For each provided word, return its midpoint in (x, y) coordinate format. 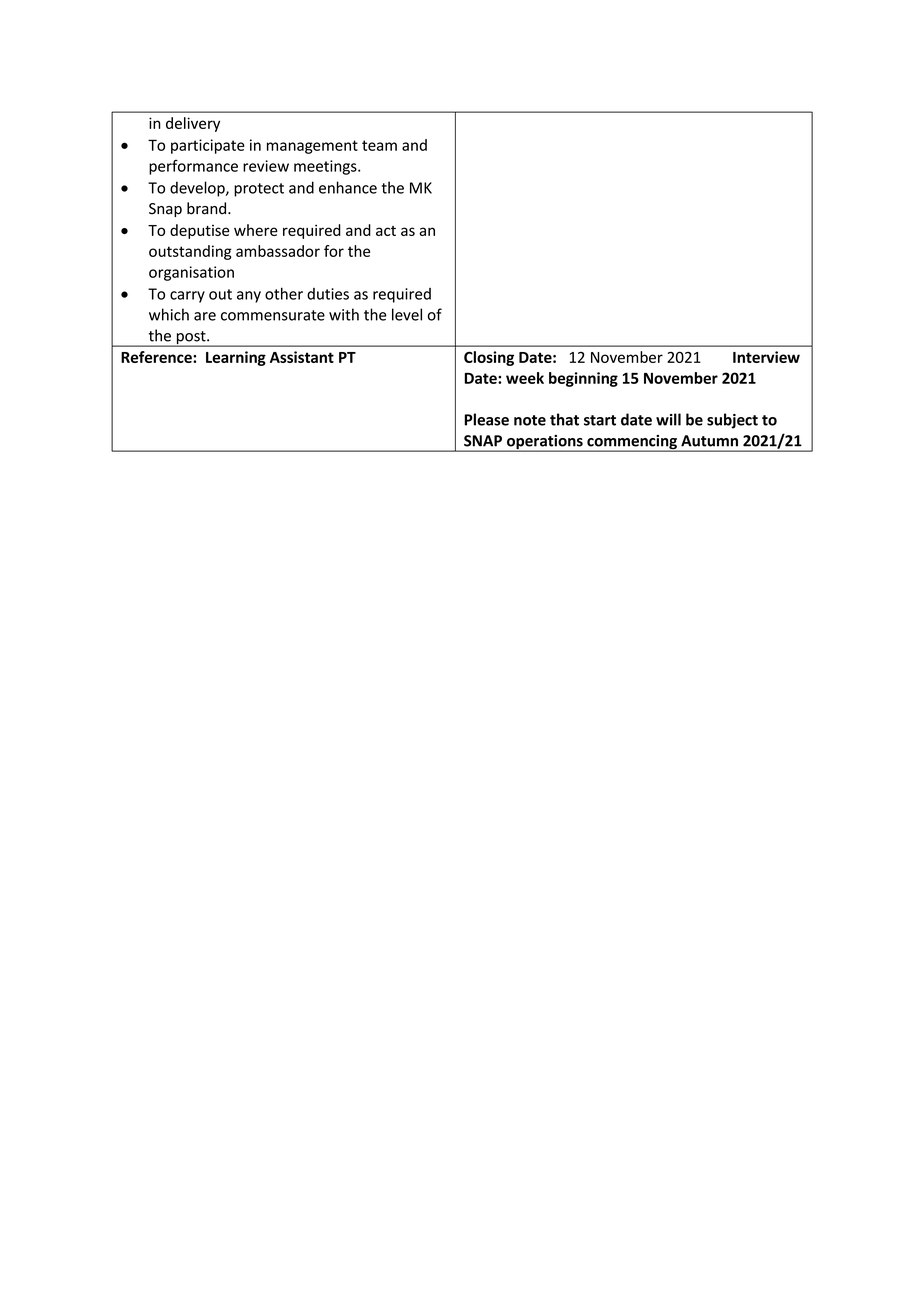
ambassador (278, 251)
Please (486, 419)
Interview (766, 357)
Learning (236, 358)
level (407, 314)
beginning (583, 379)
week (525, 378)
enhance (348, 187)
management (312, 147)
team (379, 145)
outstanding (190, 252)
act (386, 231)
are (205, 316)
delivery (193, 124)
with (344, 314)
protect (259, 190)
